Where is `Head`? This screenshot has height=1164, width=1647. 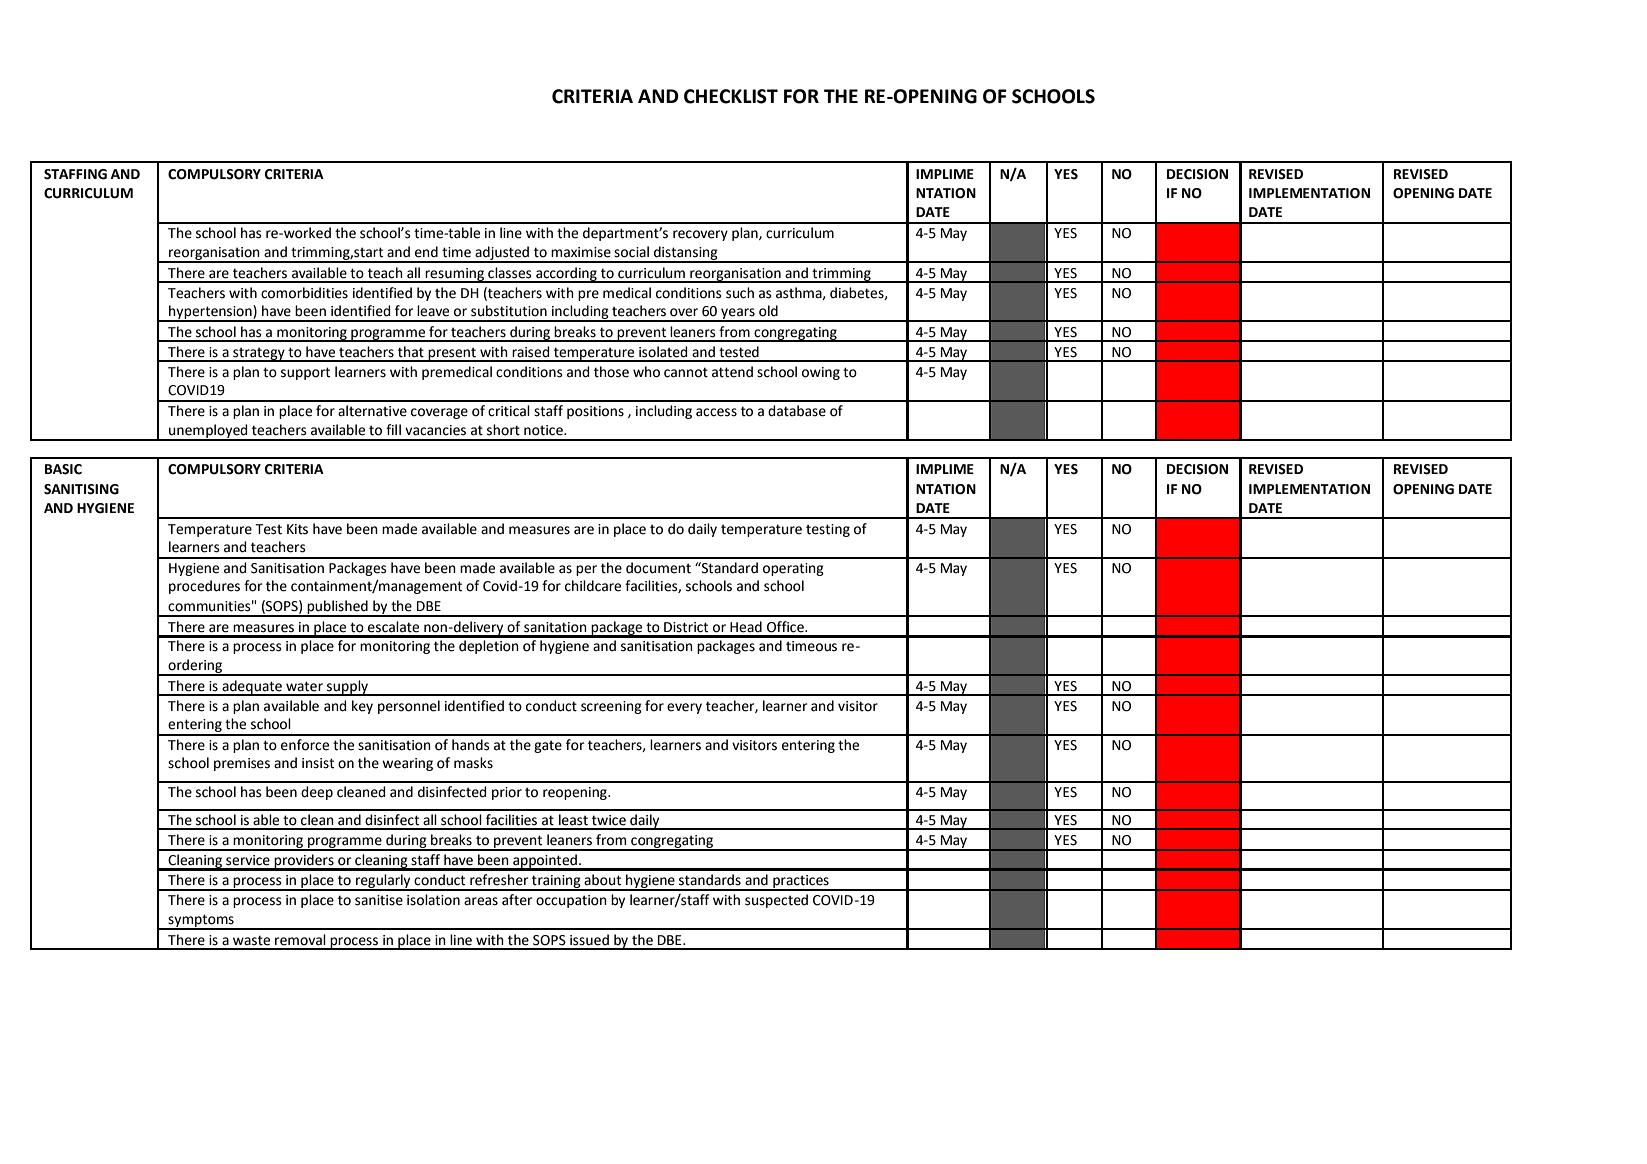
Head is located at coordinates (746, 627).
